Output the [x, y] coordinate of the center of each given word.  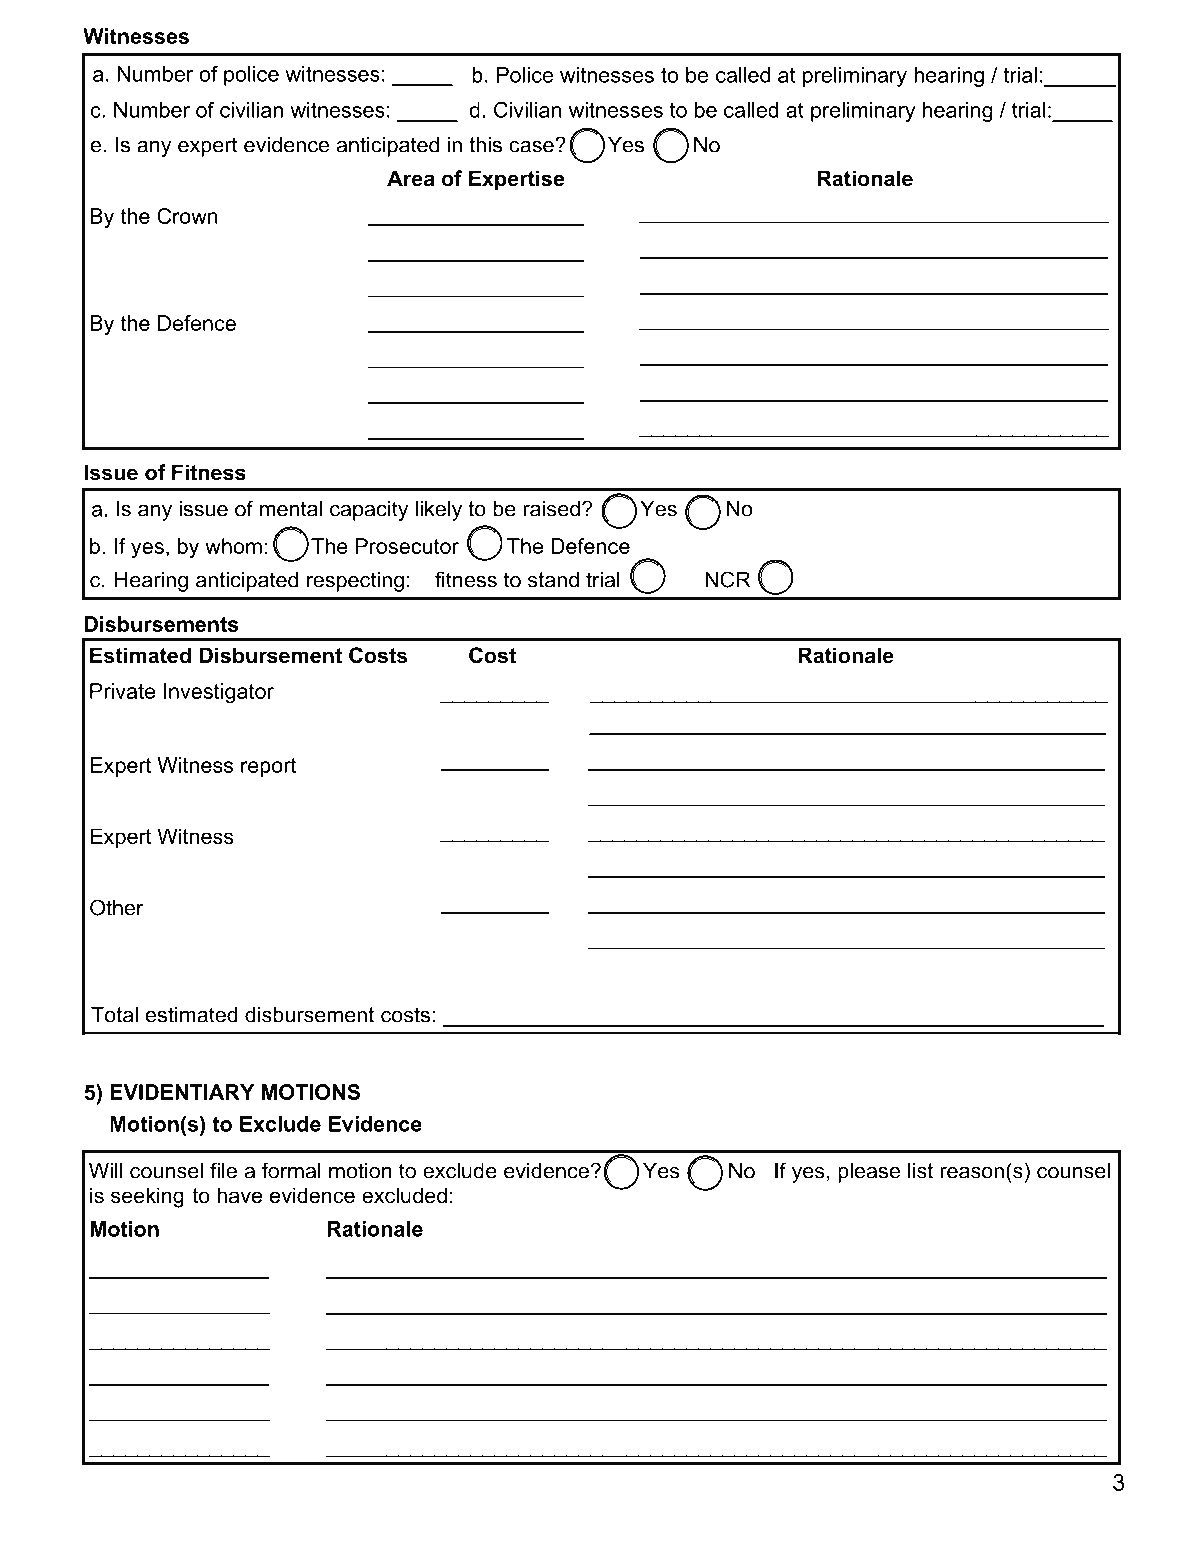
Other [117, 907]
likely [439, 510]
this [485, 144]
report [269, 767]
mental [291, 508]
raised [551, 508]
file [223, 1170]
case [532, 146]
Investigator [219, 693]
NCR [727, 579]
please [869, 1172]
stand [553, 579]
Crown [187, 216]
